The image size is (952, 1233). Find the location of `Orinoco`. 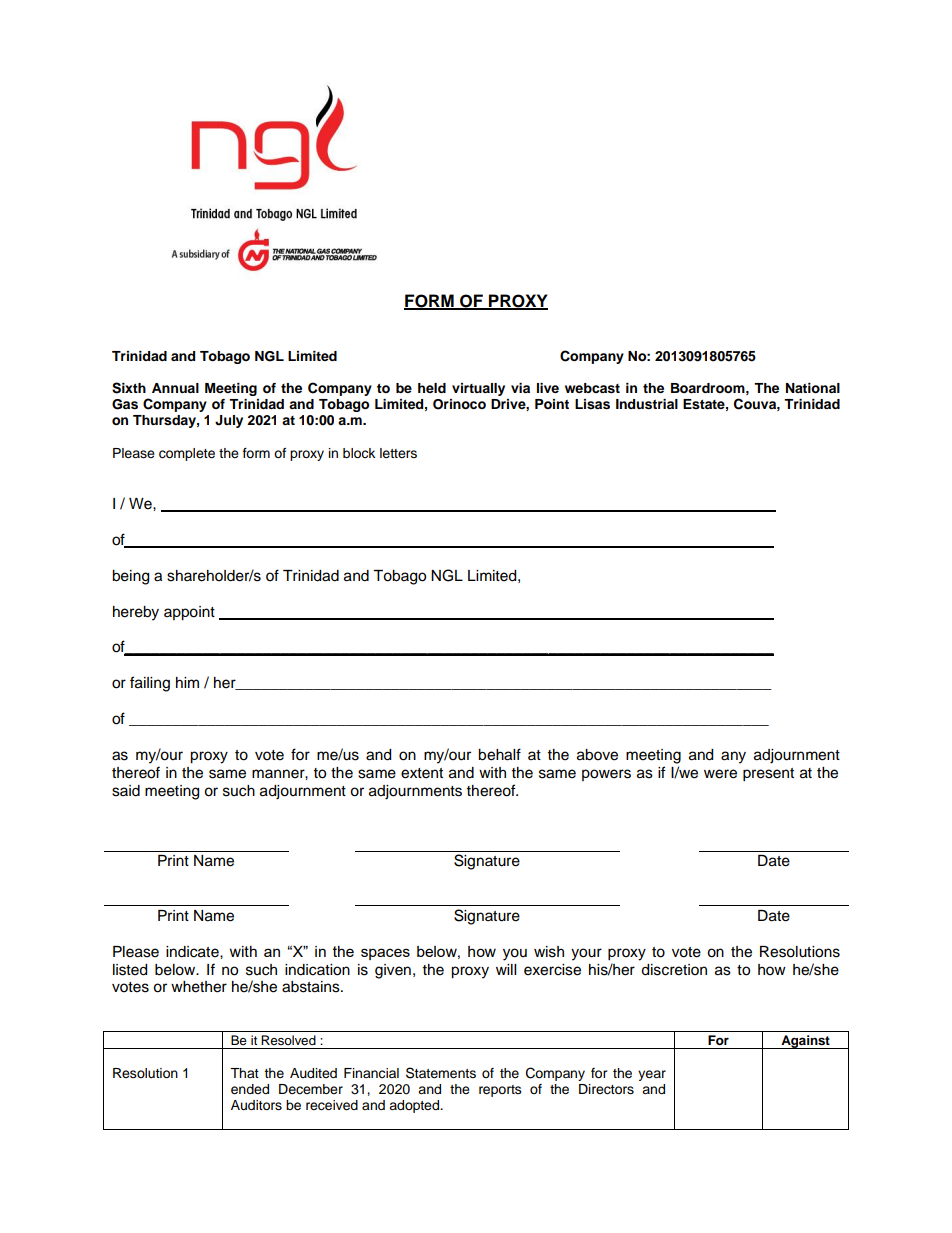

Orinoco is located at coordinates (459, 404).
